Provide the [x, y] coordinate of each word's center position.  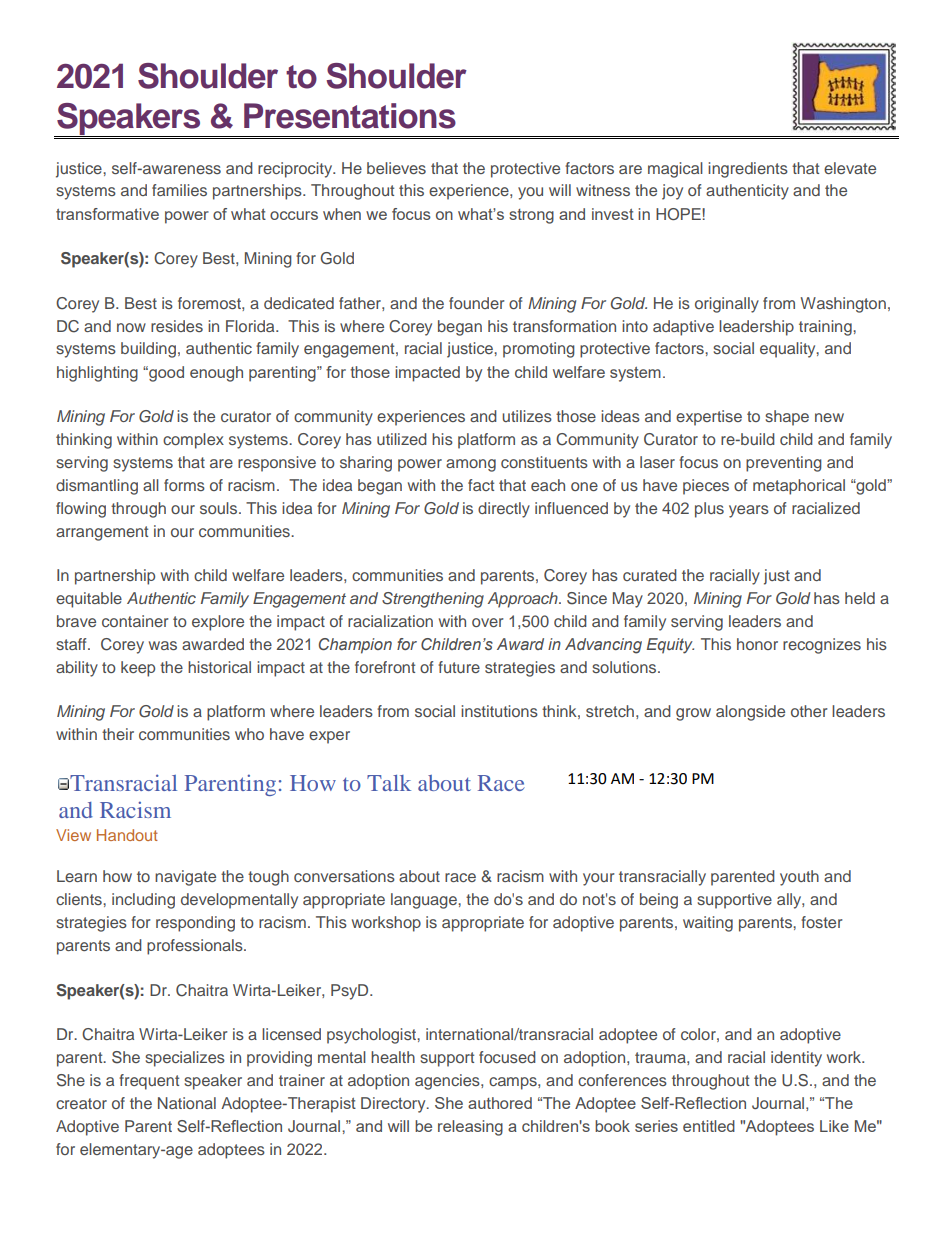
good [165, 374]
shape [787, 418]
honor [757, 644]
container [135, 621]
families [179, 190]
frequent [149, 1082]
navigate [185, 878]
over [488, 622]
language [425, 901]
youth [799, 878]
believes [396, 168]
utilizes [527, 416]
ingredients [748, 170]
